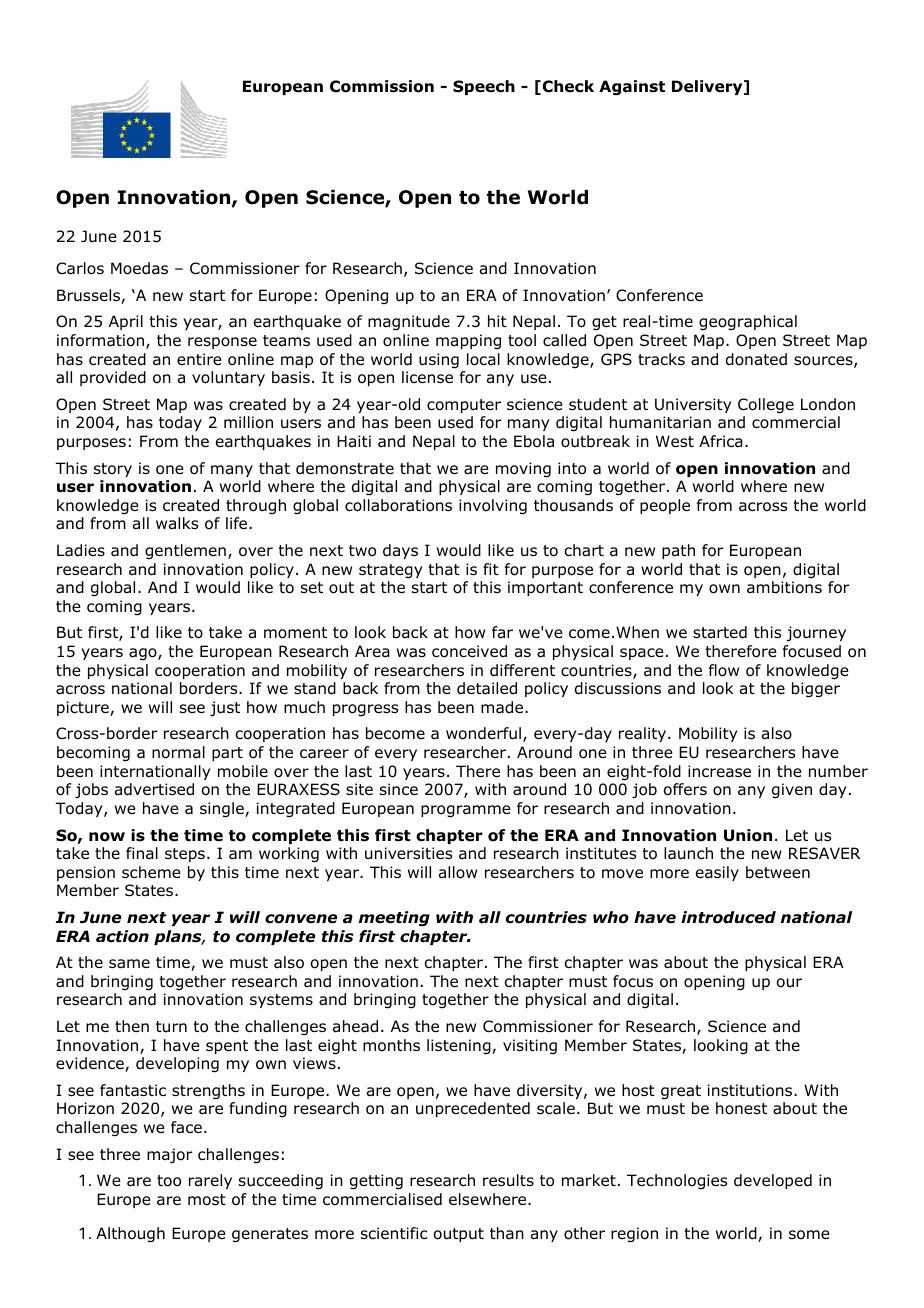  Describe the element at coordinates (459, 1235) in the page. I see `output` at that location.
